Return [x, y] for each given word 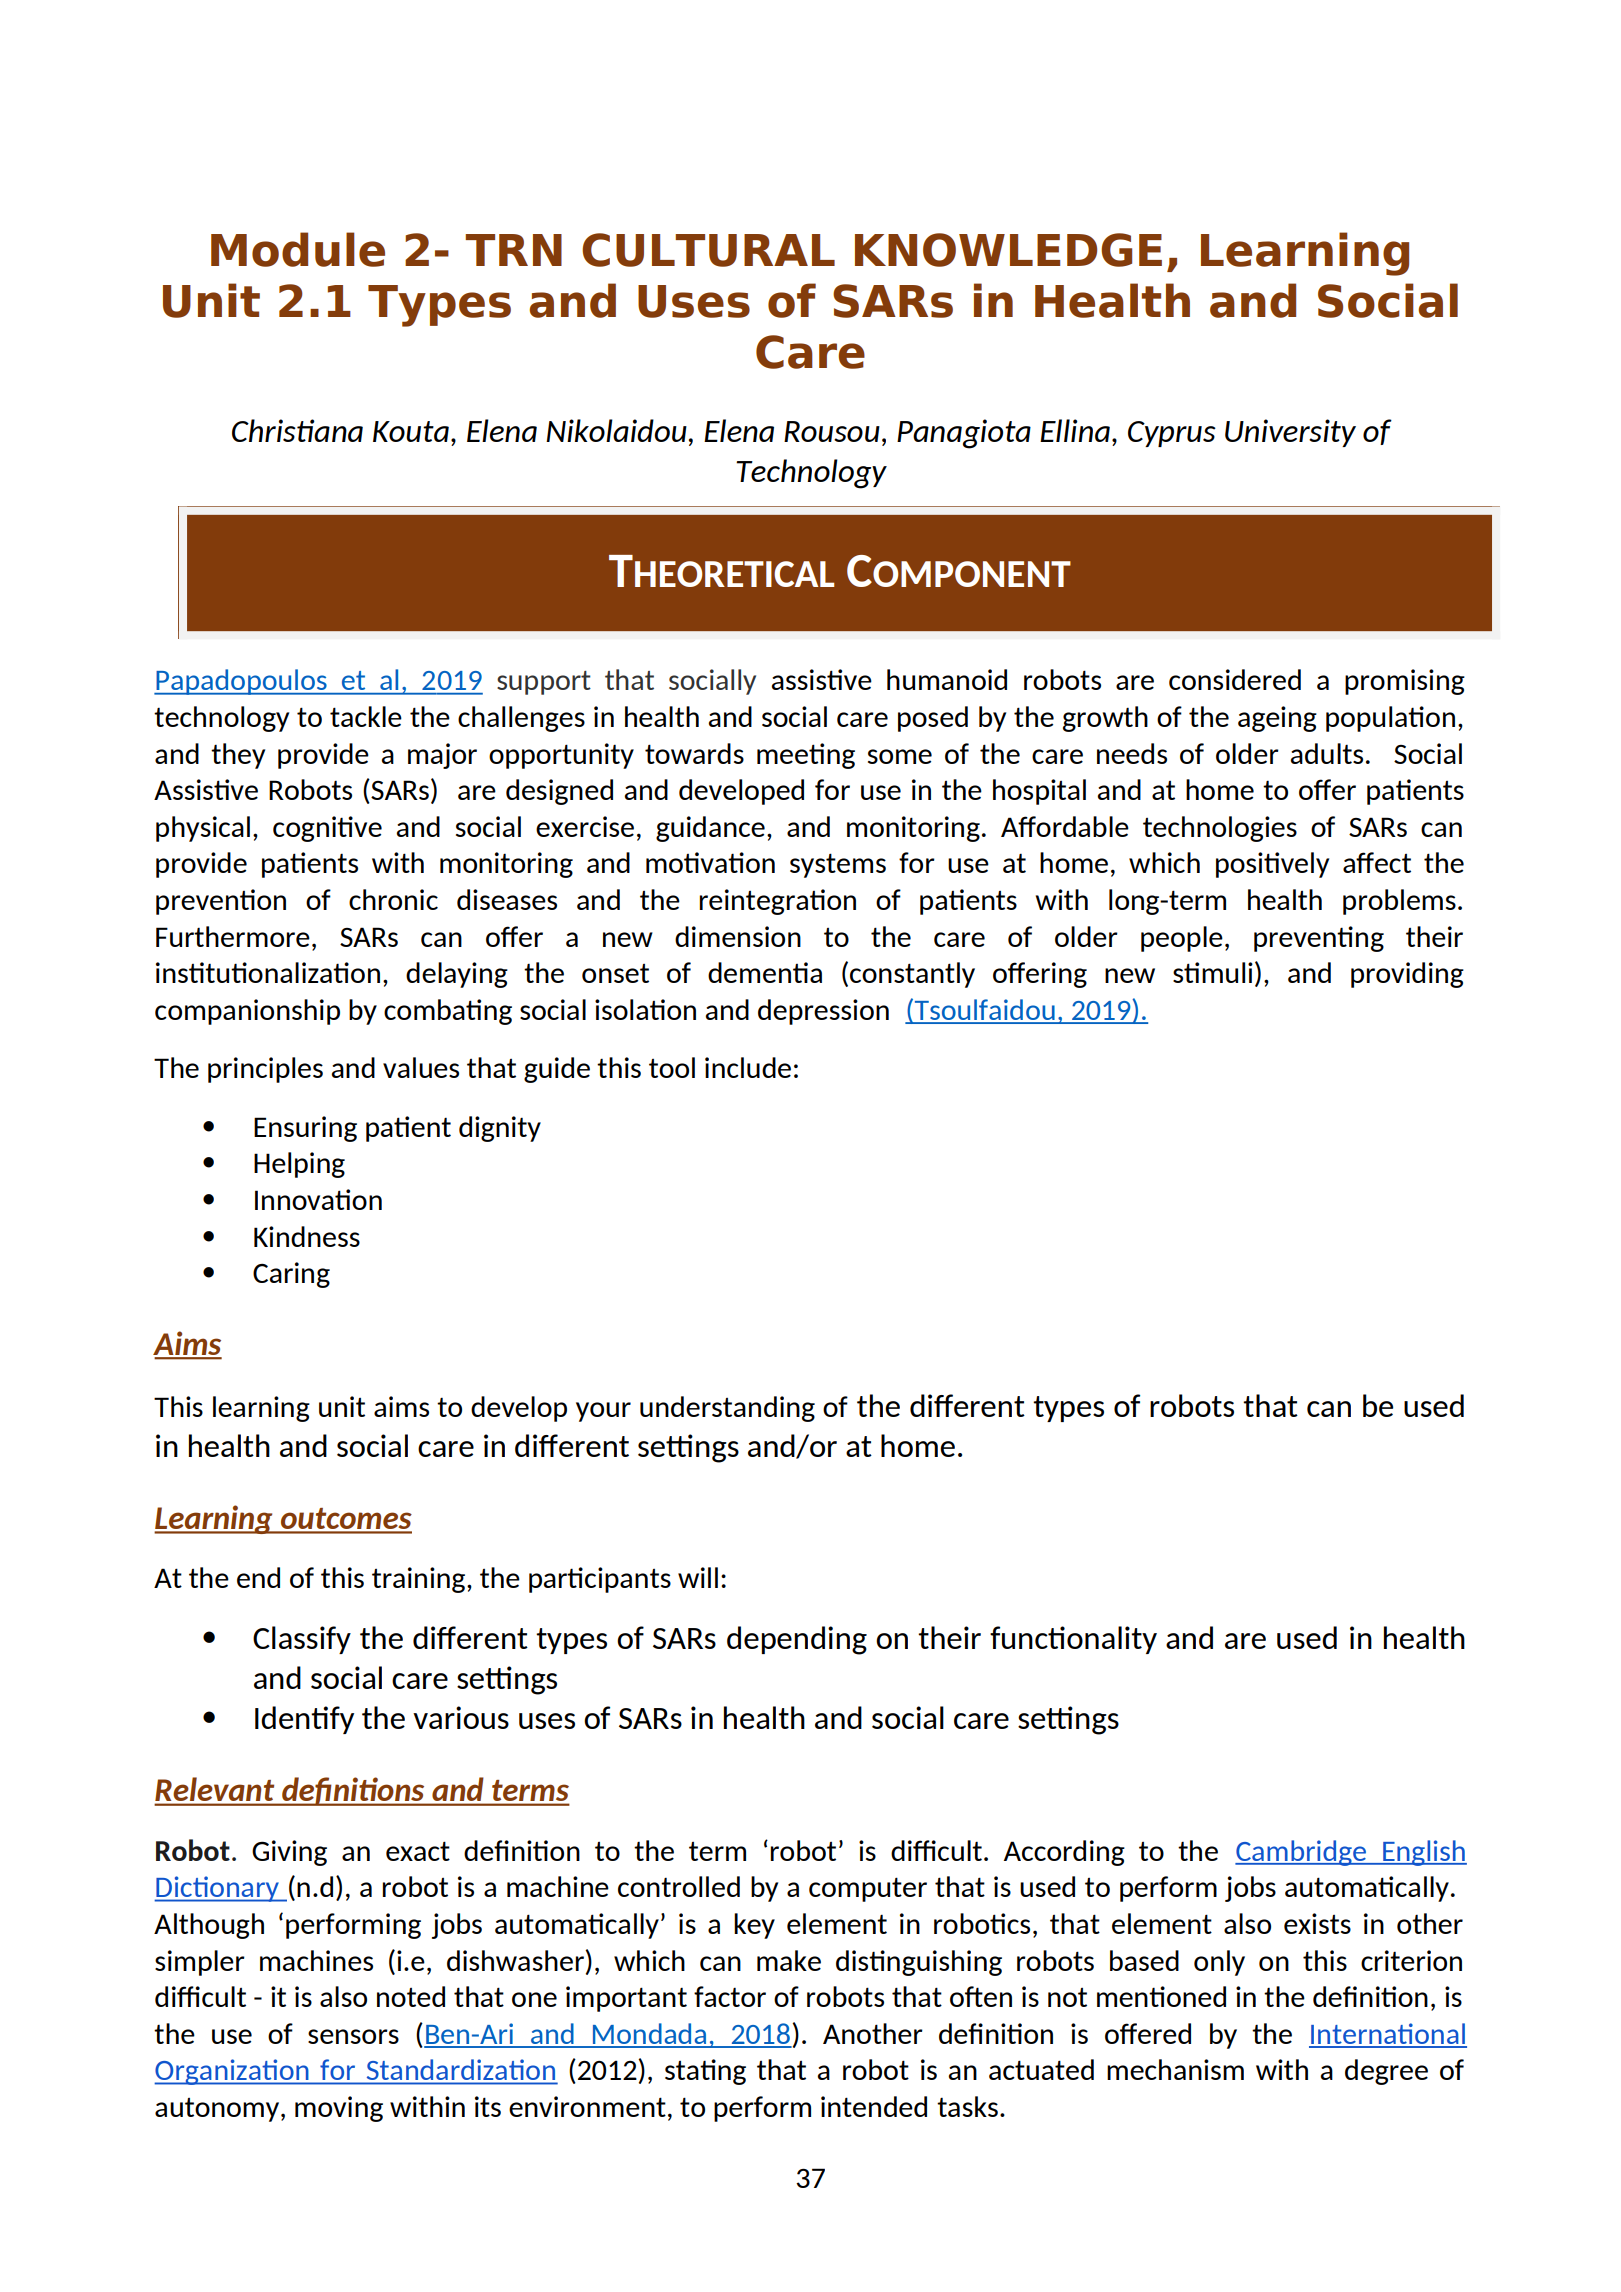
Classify [302, 1640]
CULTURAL [708, 250]
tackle [366, 716]
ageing [1277, 719]
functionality [1073, 1640]
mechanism [1175, 2069]
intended [874, 2106]
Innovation [318, 1199]
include [748, 1067]
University [1290, 433]
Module [298, 249]
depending [797, 1640]
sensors [353, 2036]
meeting [806, 756]
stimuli [1213, 972]
